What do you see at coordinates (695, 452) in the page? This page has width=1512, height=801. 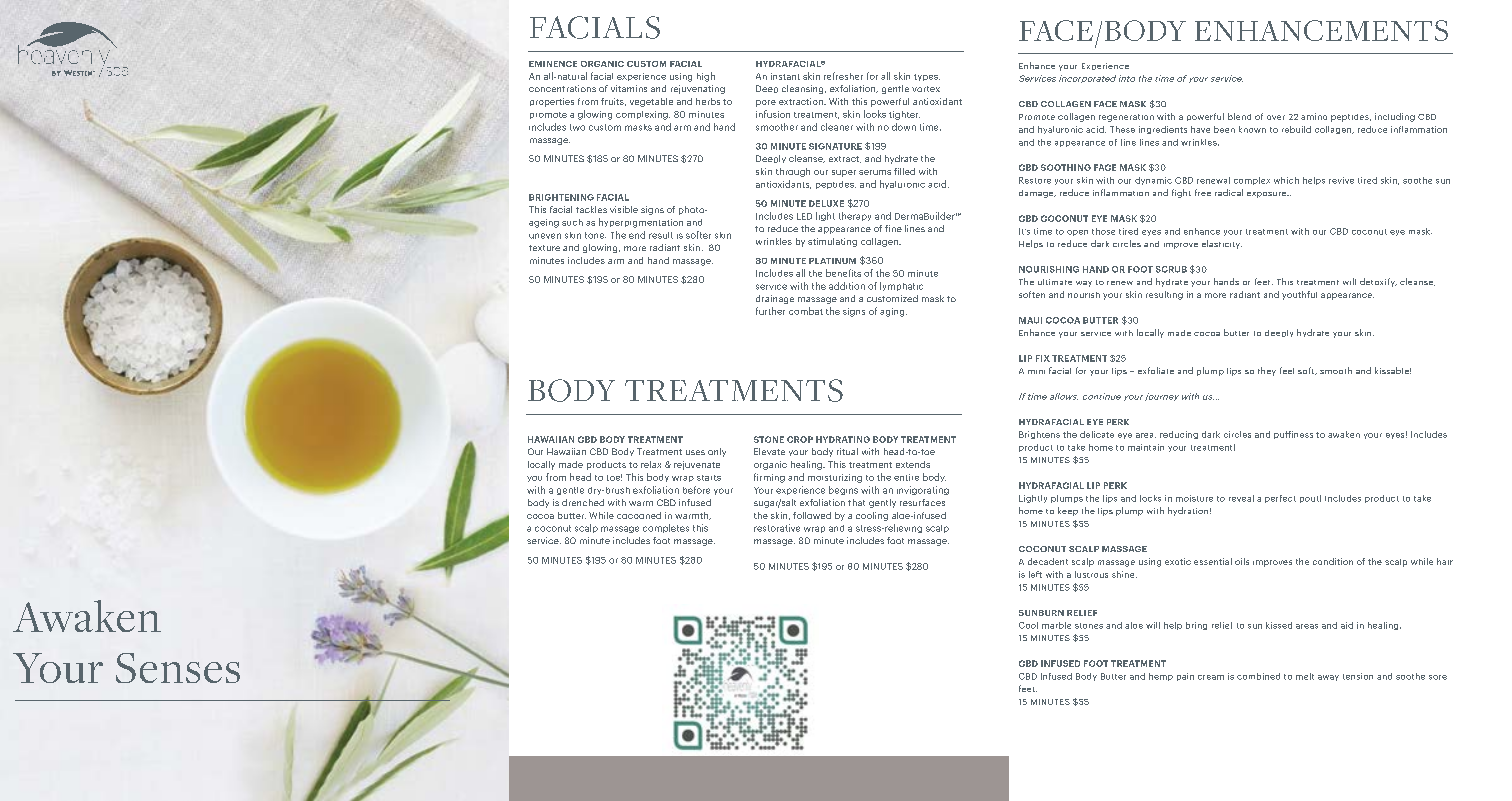 I see `uses` at bounding box center [695, 452].
